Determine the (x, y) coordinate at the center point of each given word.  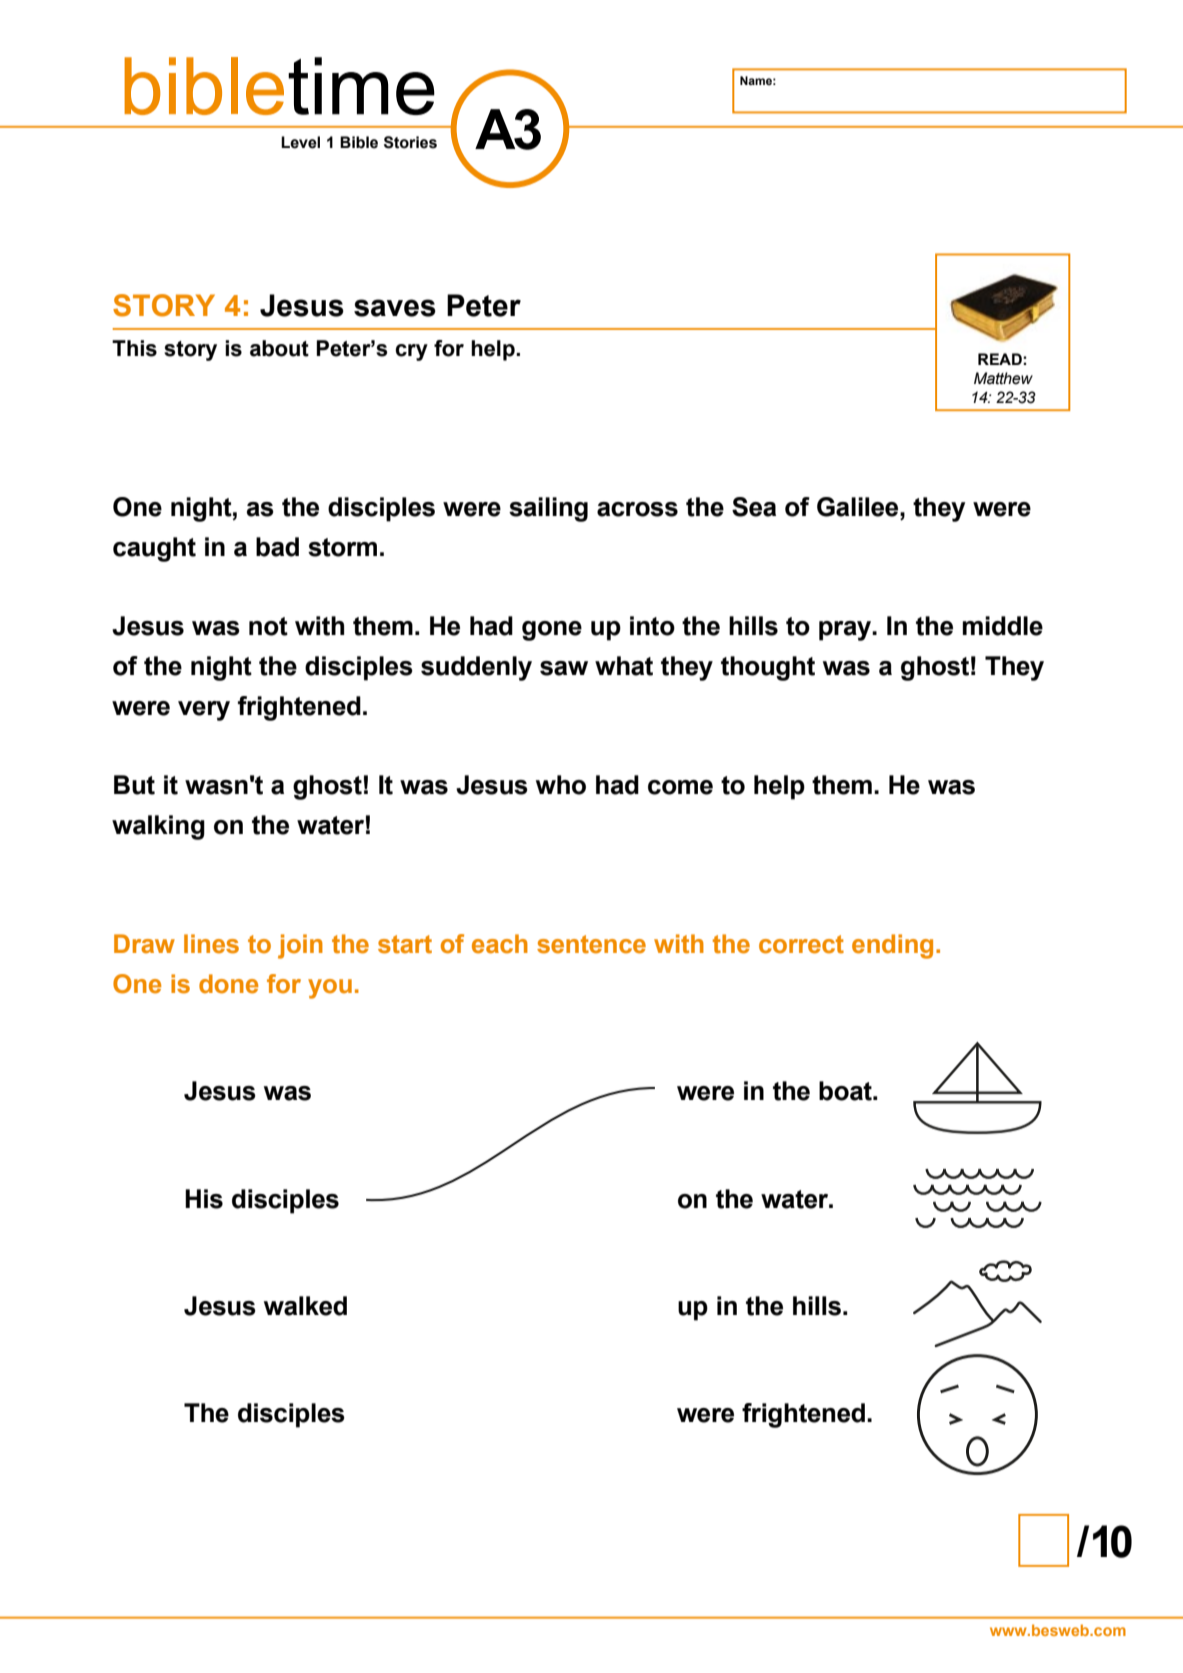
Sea (754, 507)
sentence (591, 944)
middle (1002, 626)
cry (411, 352)
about (279, 348)
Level (300, 142)
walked (305, 1306)
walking (158, 827)
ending (892, 946)
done (228, 984)
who (561, 785)
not (268, 626)
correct (801, 944)
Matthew (1003, 378)
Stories (410, 142)
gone (552, 631)
